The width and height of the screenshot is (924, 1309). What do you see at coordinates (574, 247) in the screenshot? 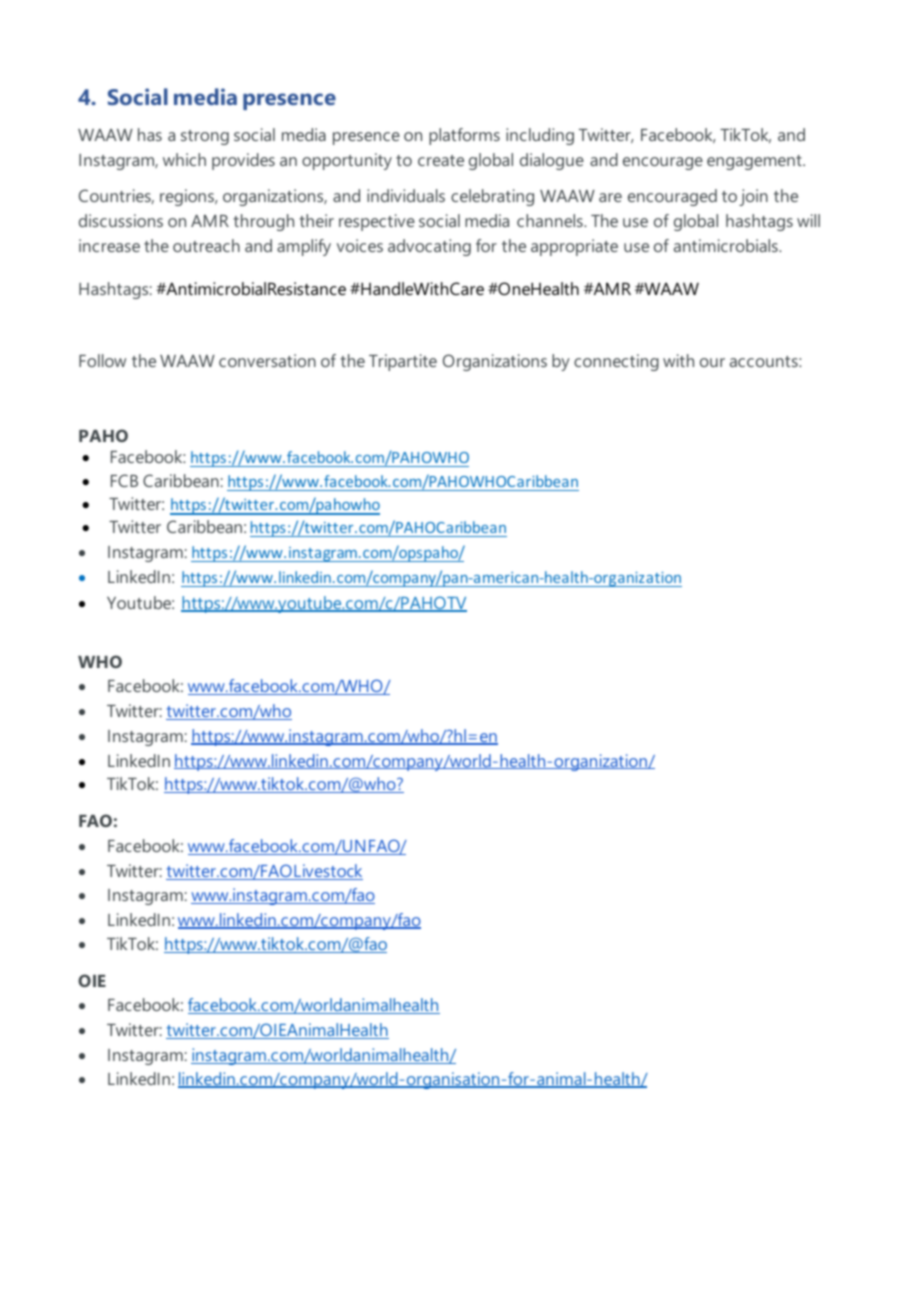
I see `appropriate` at bounding box center [574, 247].
